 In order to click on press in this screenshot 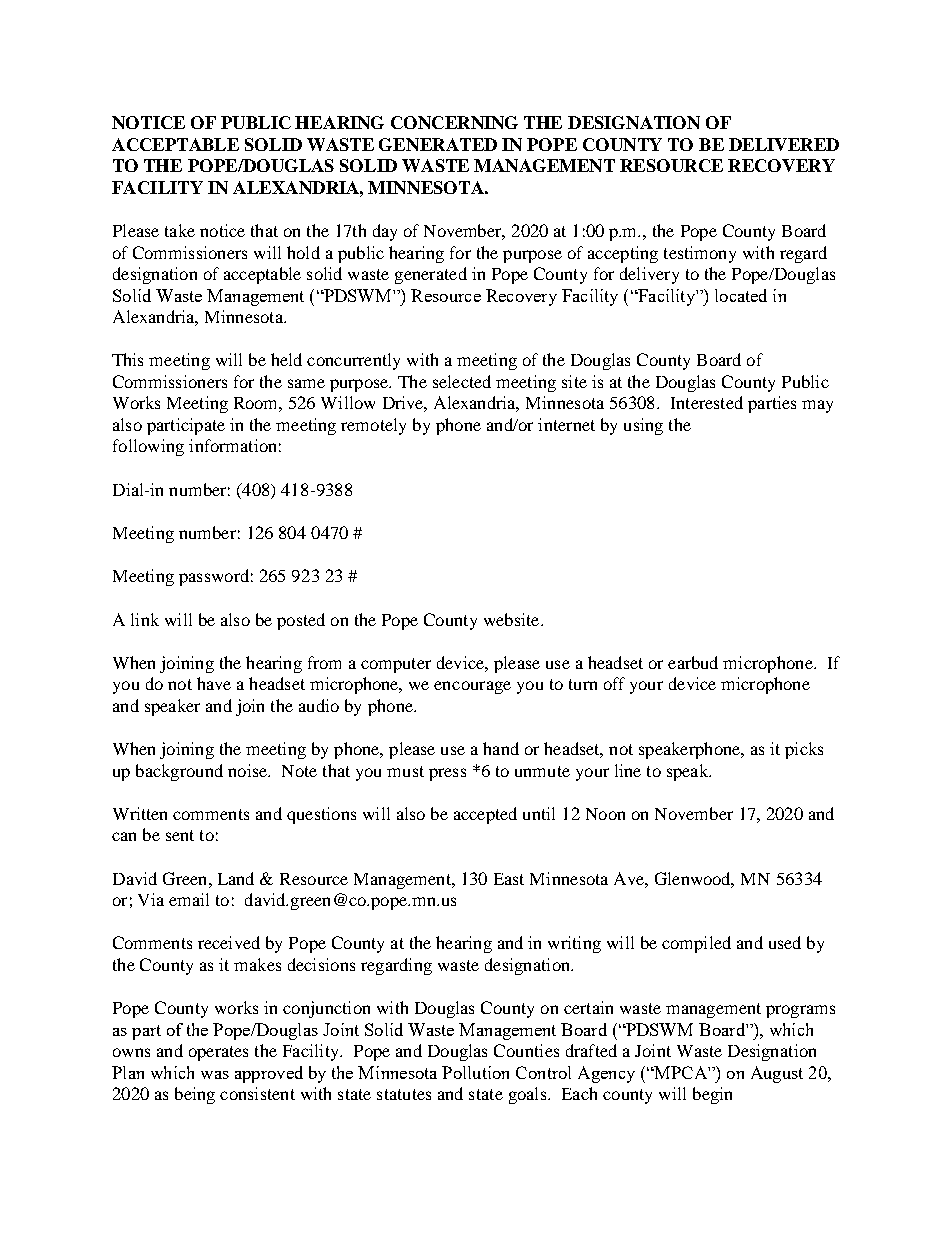, I will do `click(447, 774)`.
